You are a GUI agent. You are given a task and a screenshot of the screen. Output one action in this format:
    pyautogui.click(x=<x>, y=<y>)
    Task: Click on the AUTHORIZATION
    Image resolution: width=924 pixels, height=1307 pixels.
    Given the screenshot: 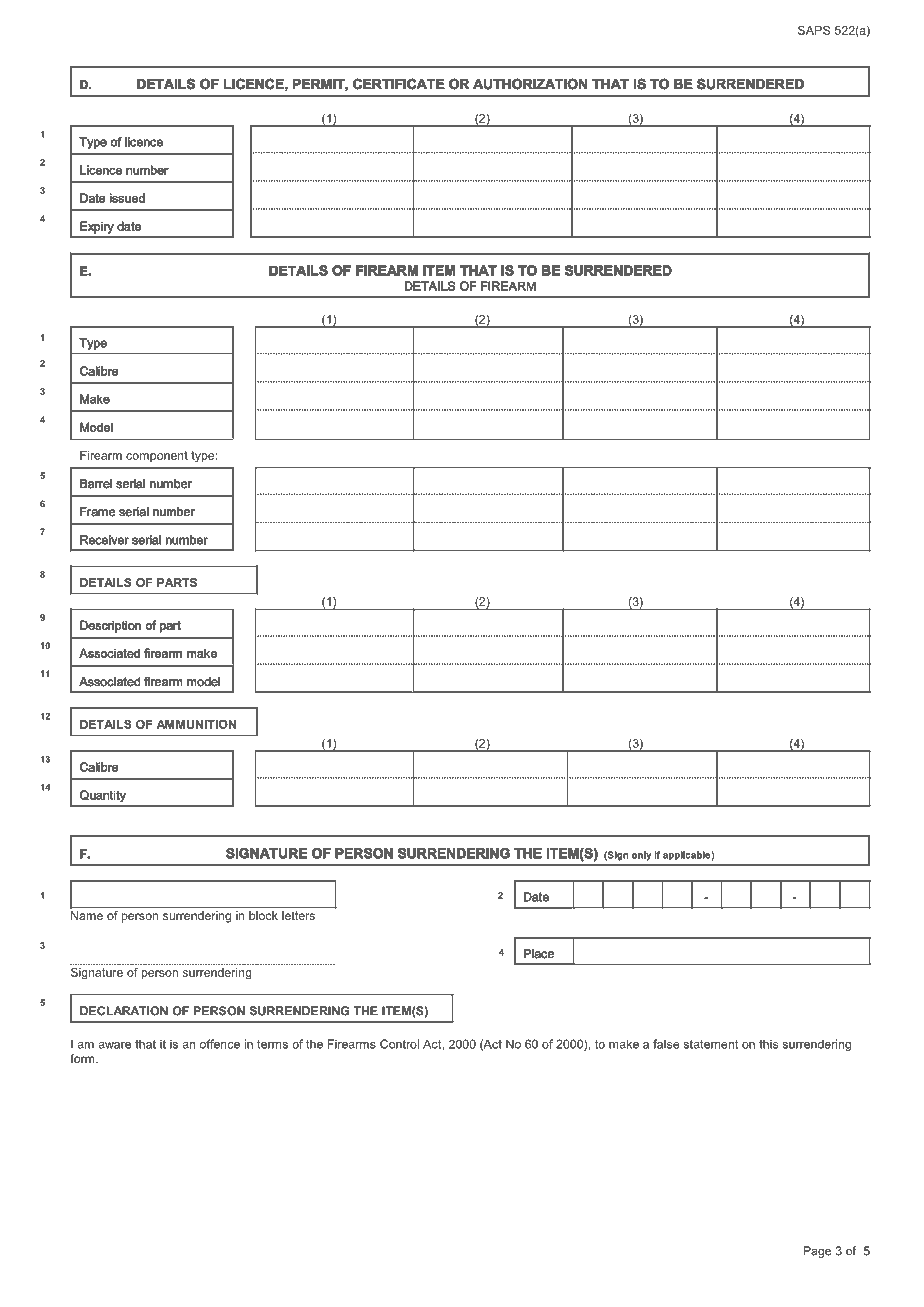 What is the action you would take?
    pyautogui.click(x=530, y=84)
